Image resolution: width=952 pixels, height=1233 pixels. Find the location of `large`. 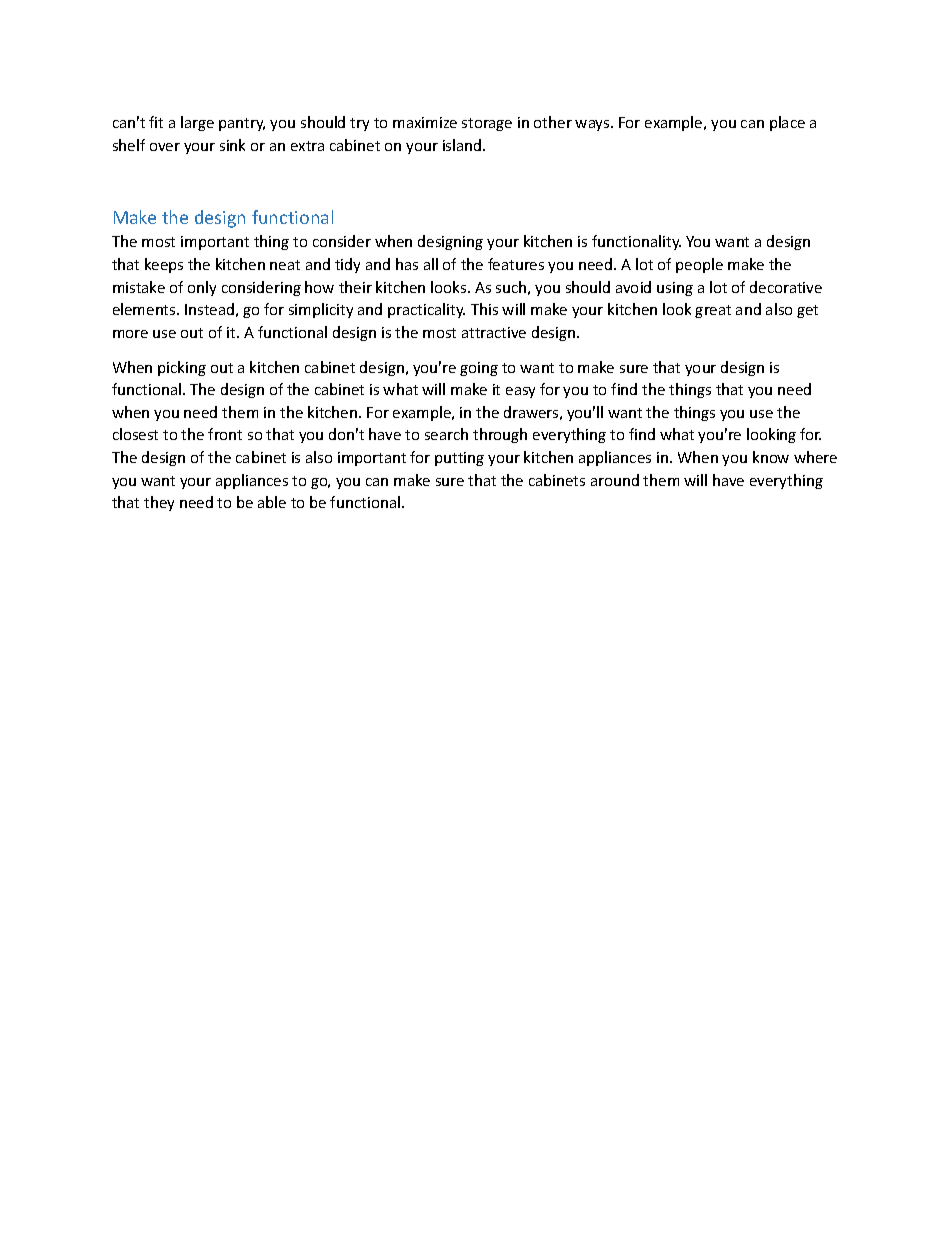

large is located at coordinates (197, 123).
